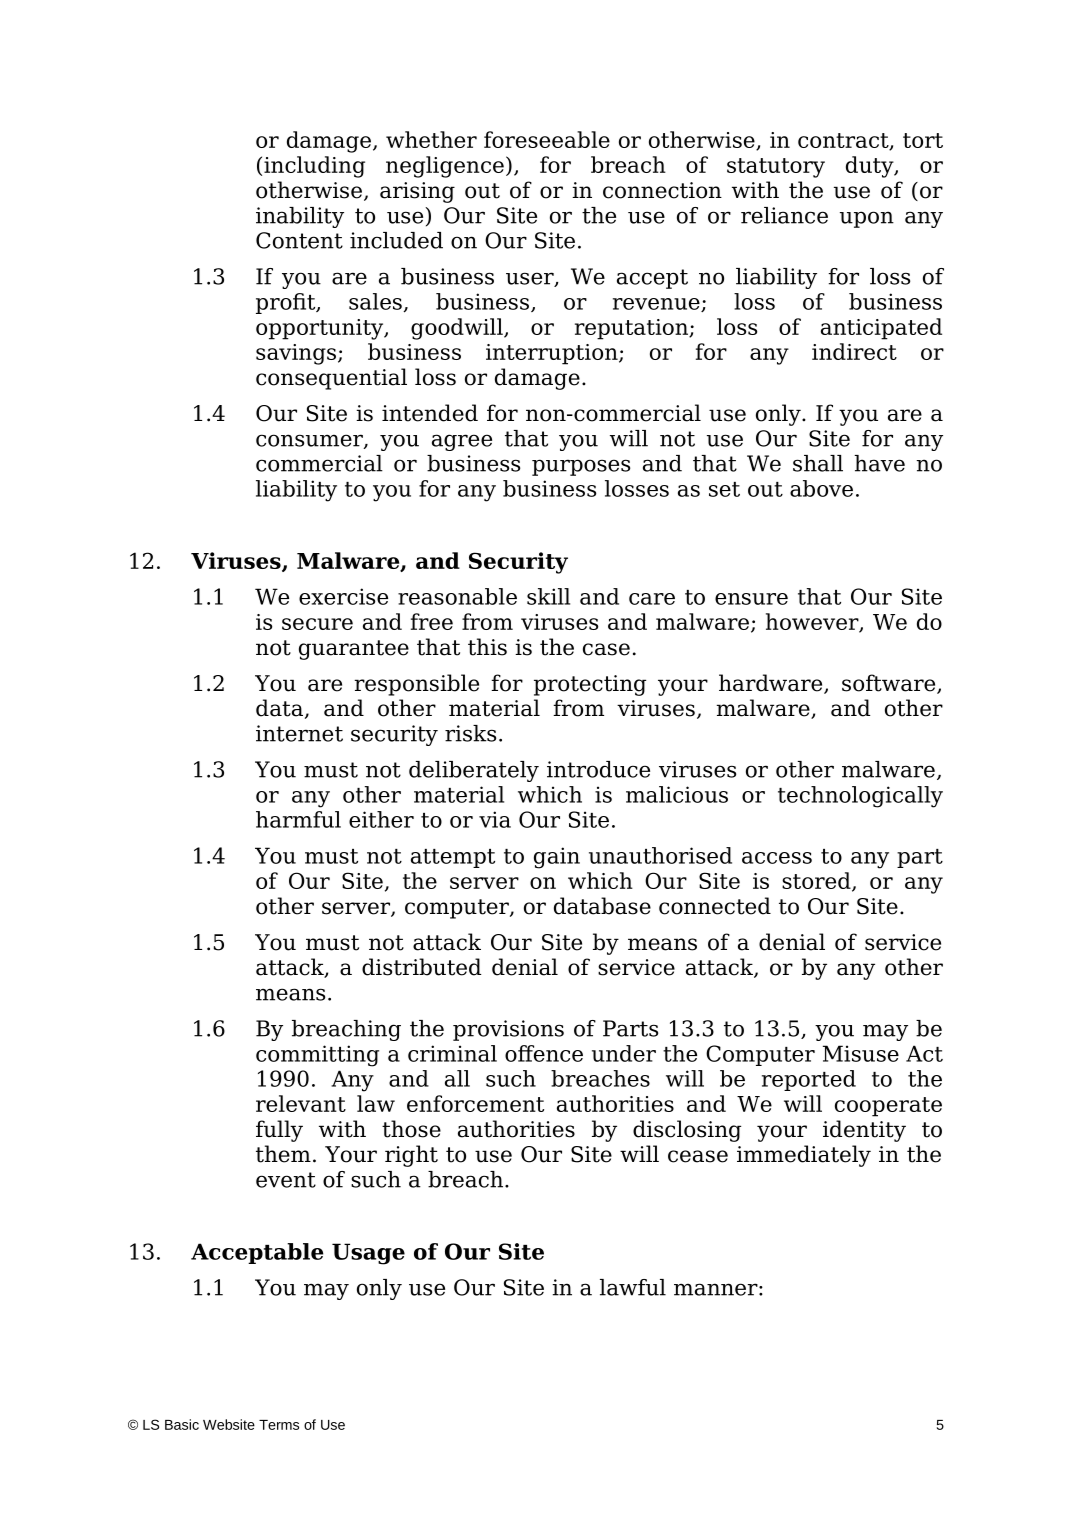 The image size is (1071, 1514). I want to click on provisions, so click(508, 1030).
